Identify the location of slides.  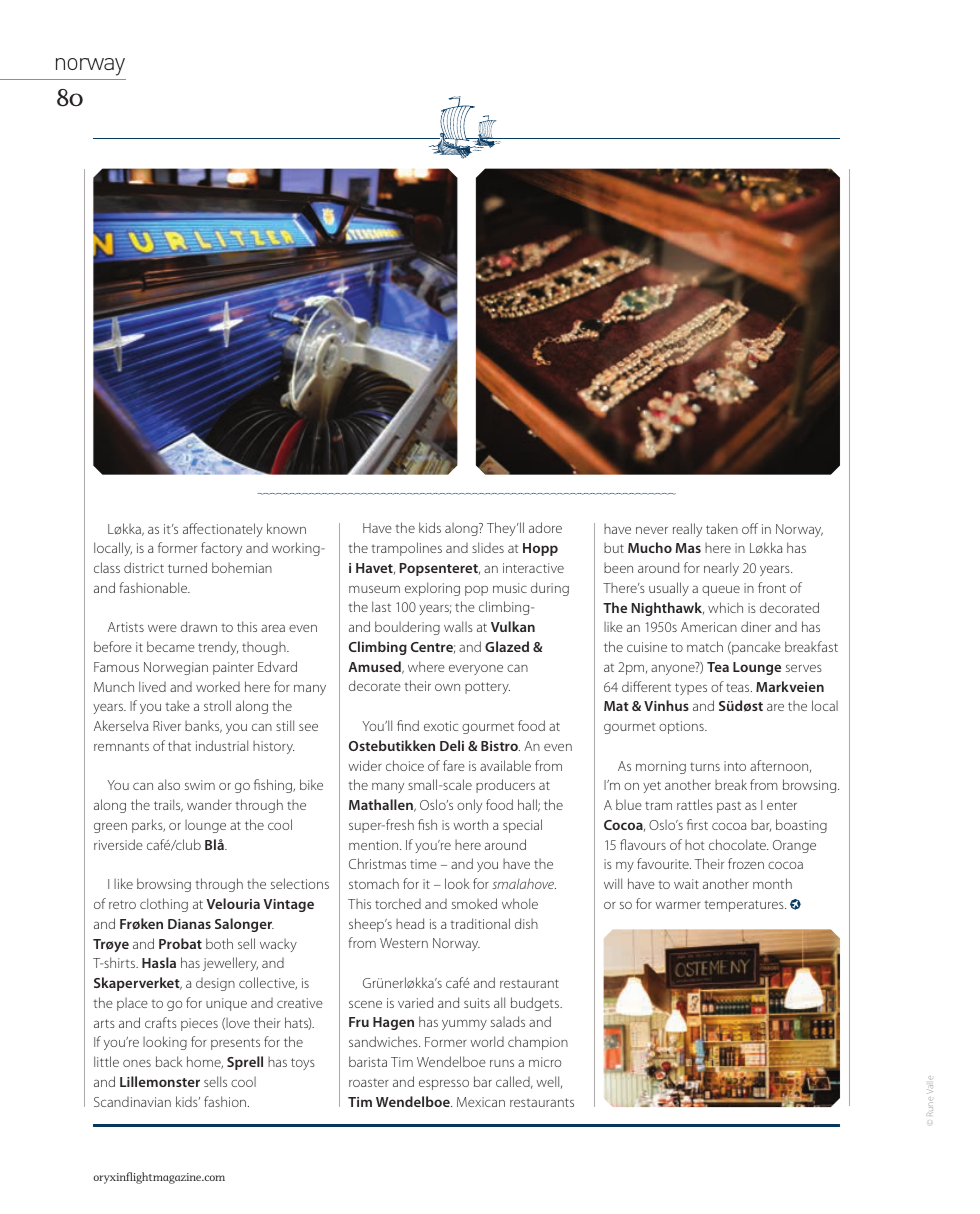
(488, 547).
